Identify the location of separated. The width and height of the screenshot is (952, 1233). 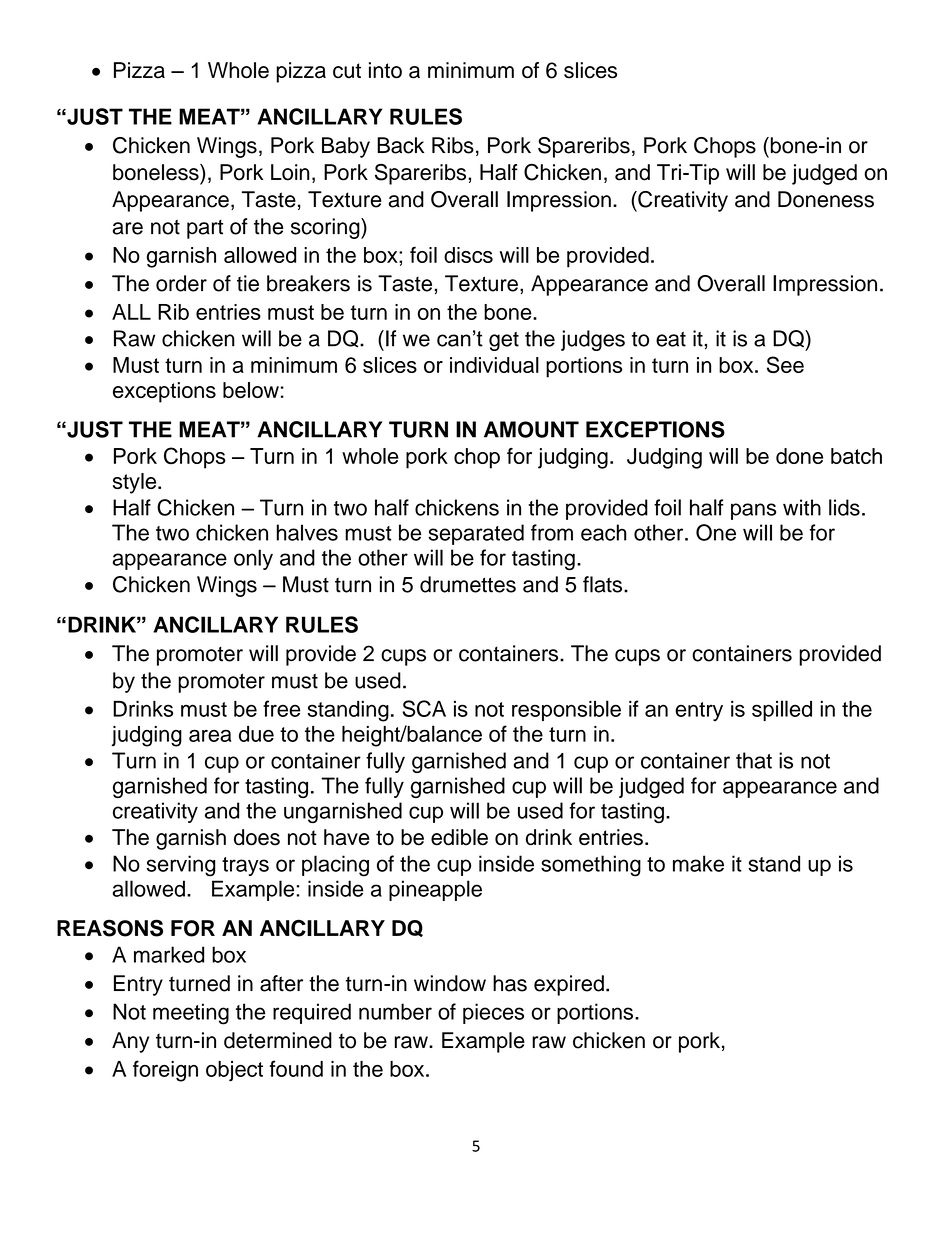
(476, 534).
